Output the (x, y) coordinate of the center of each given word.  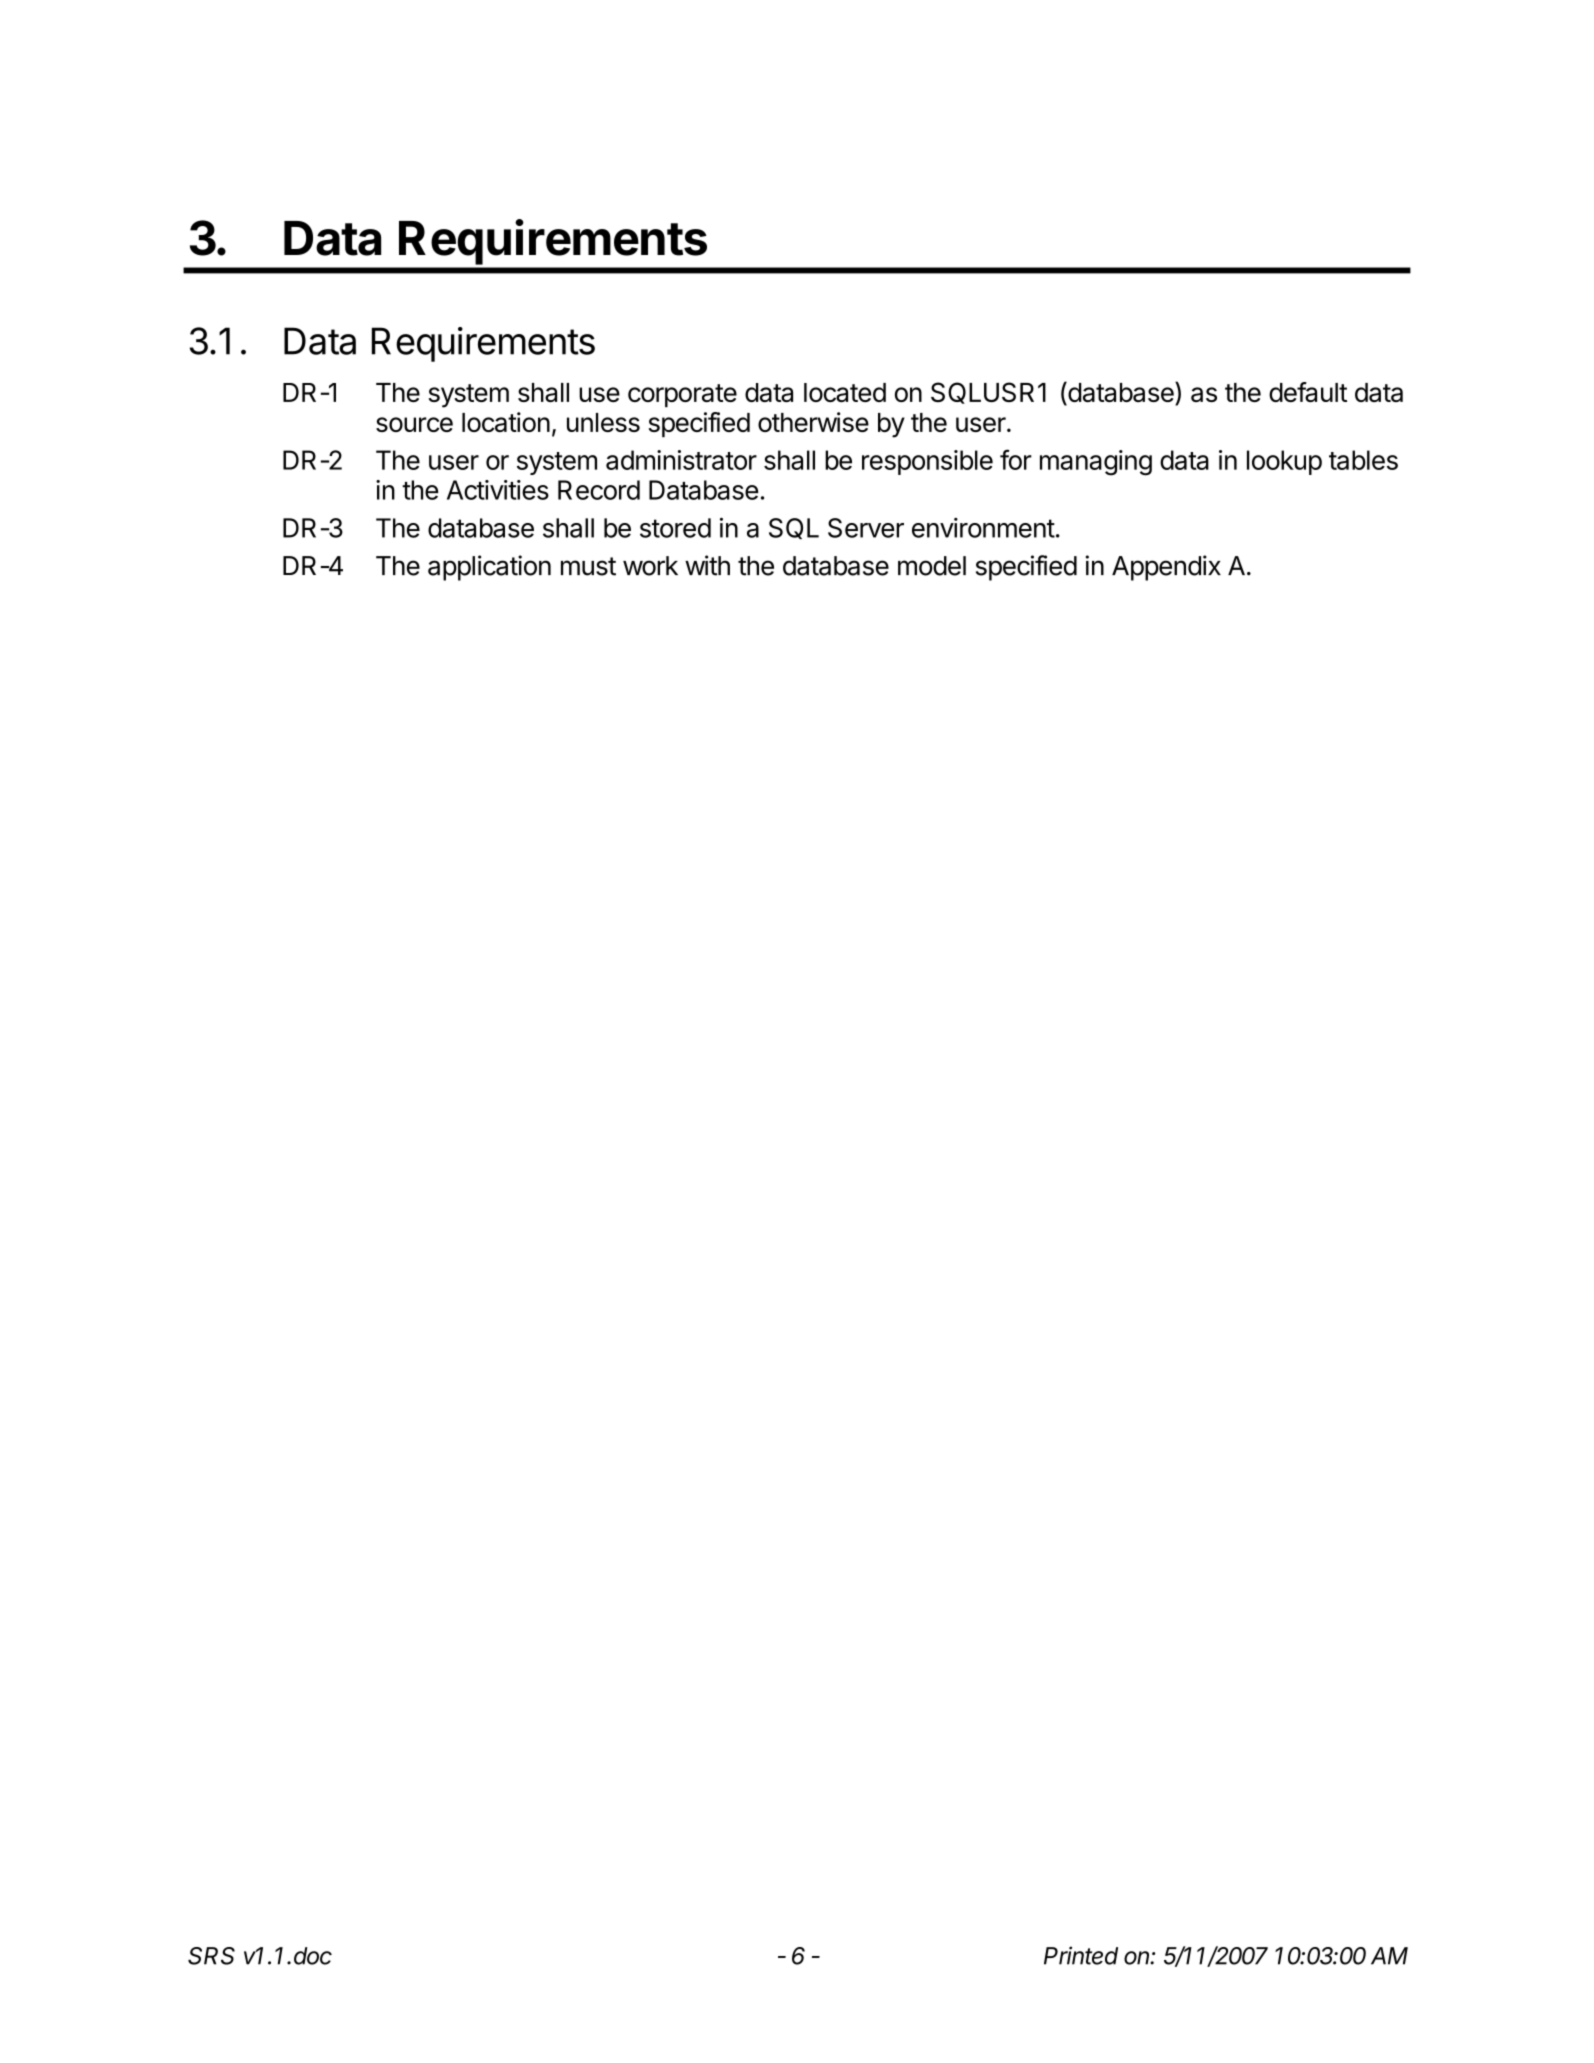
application (489, 568)
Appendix (1166, 568)
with (707, 565)
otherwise (813, 422)
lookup (1284, 462)
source (414, 424)
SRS (211, 1956)
